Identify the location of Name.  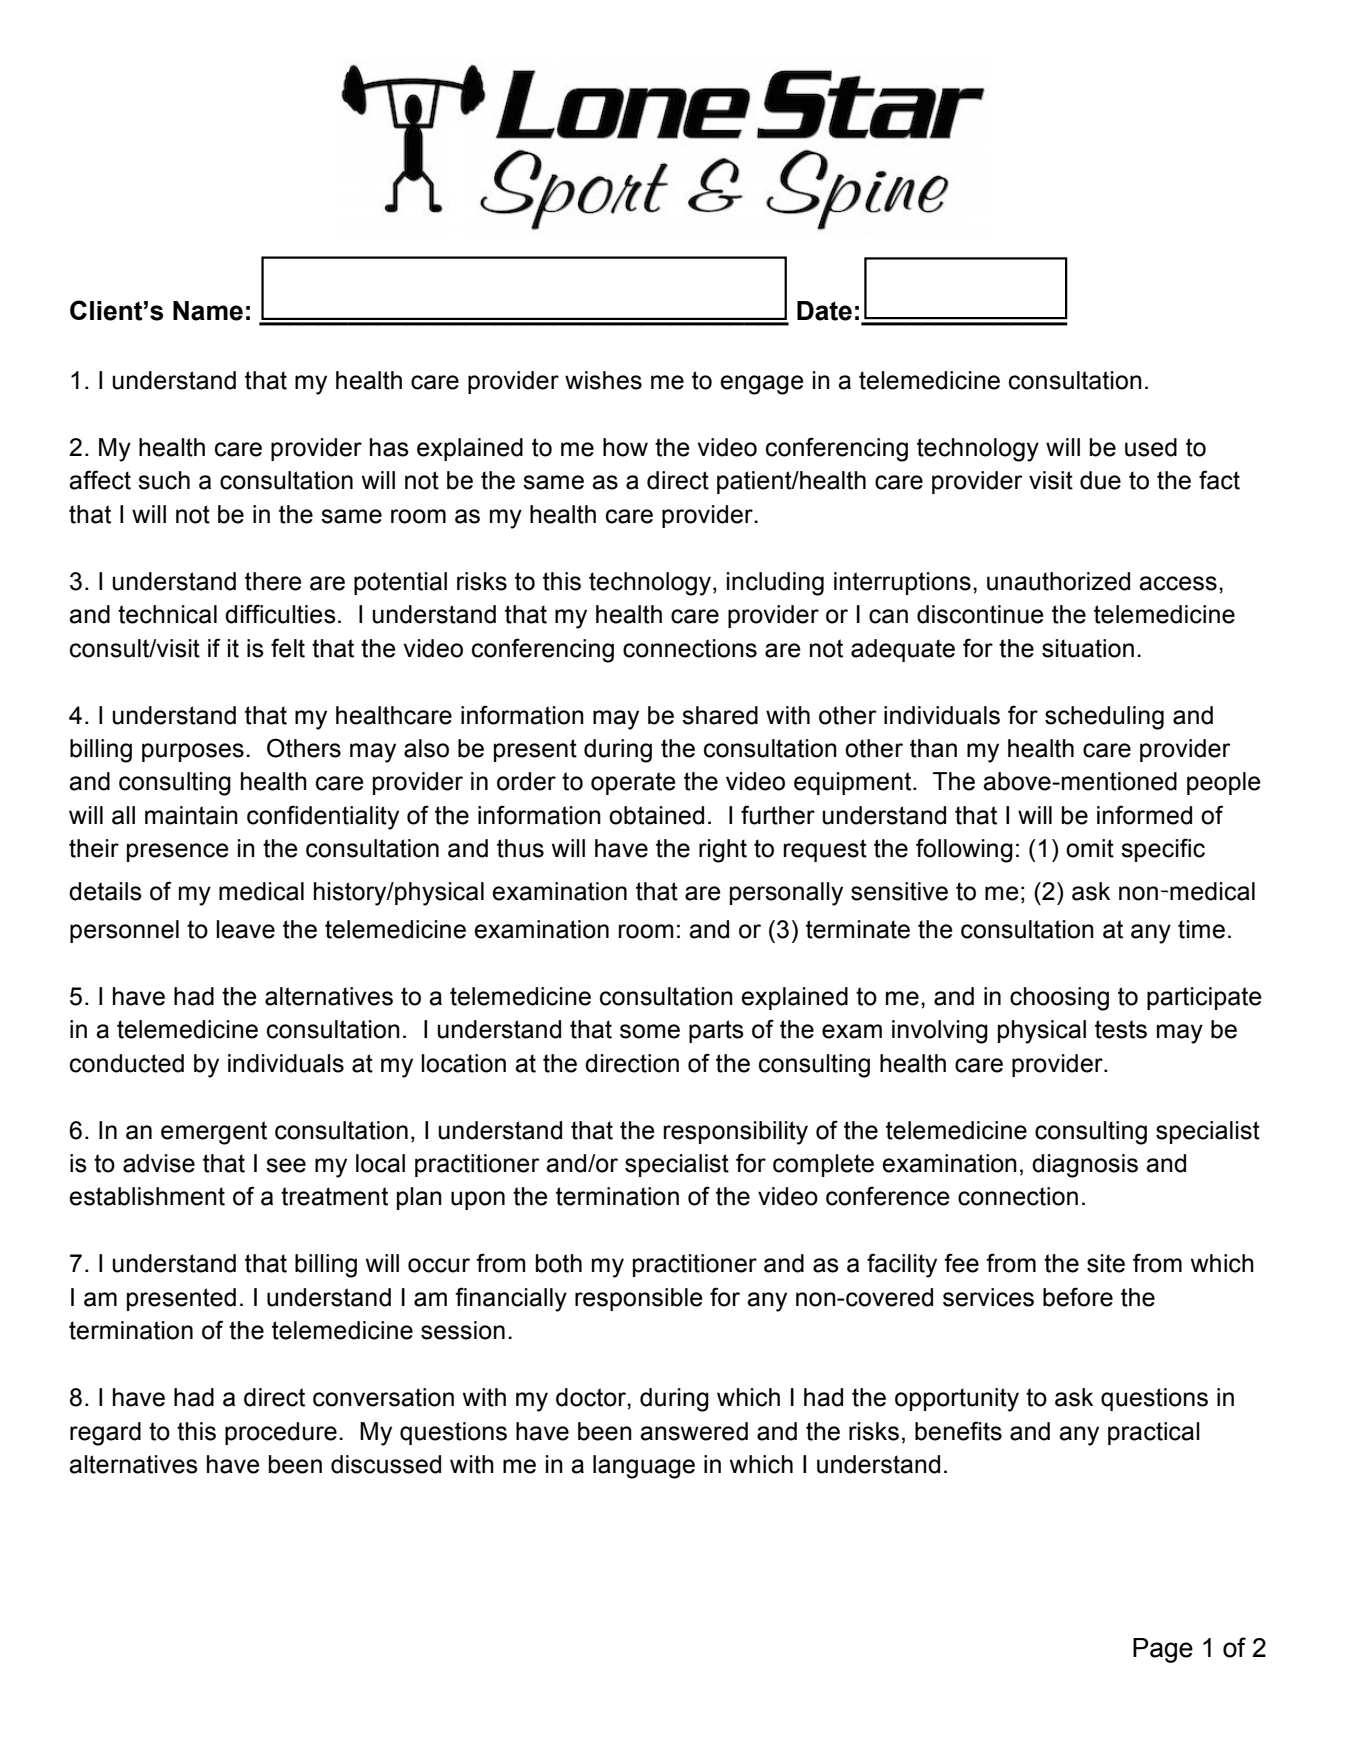
(208, 311).
